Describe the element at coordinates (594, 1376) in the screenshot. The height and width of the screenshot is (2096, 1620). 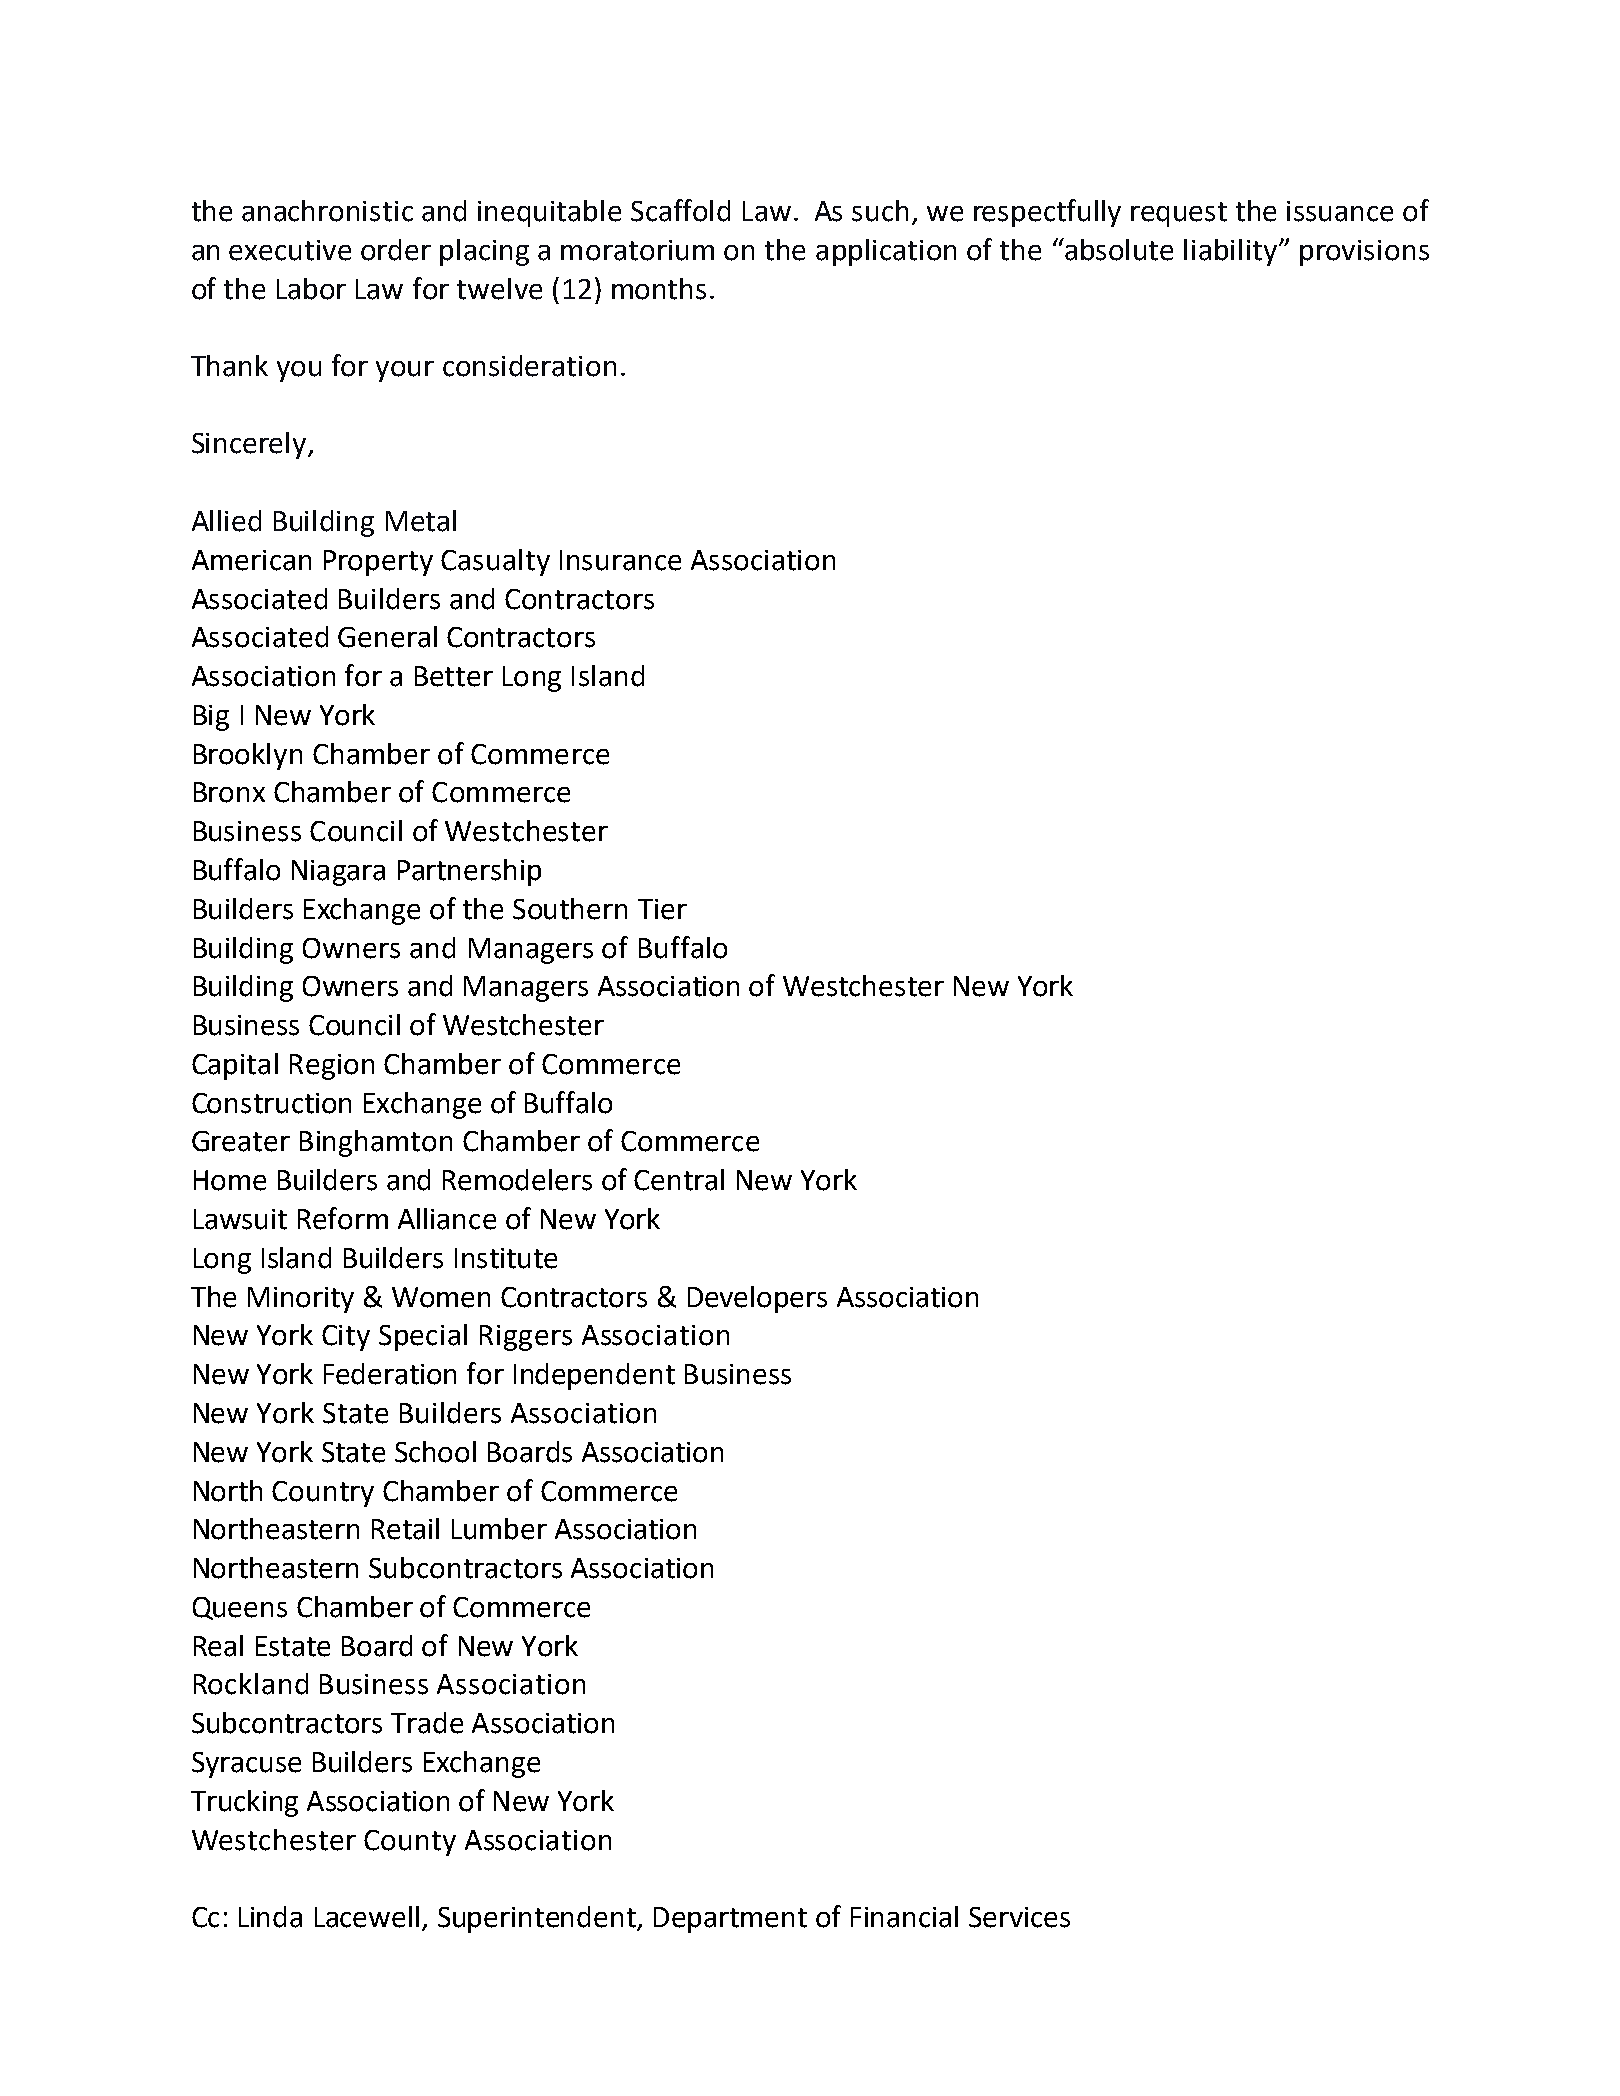
I see `Independent` at that location.
